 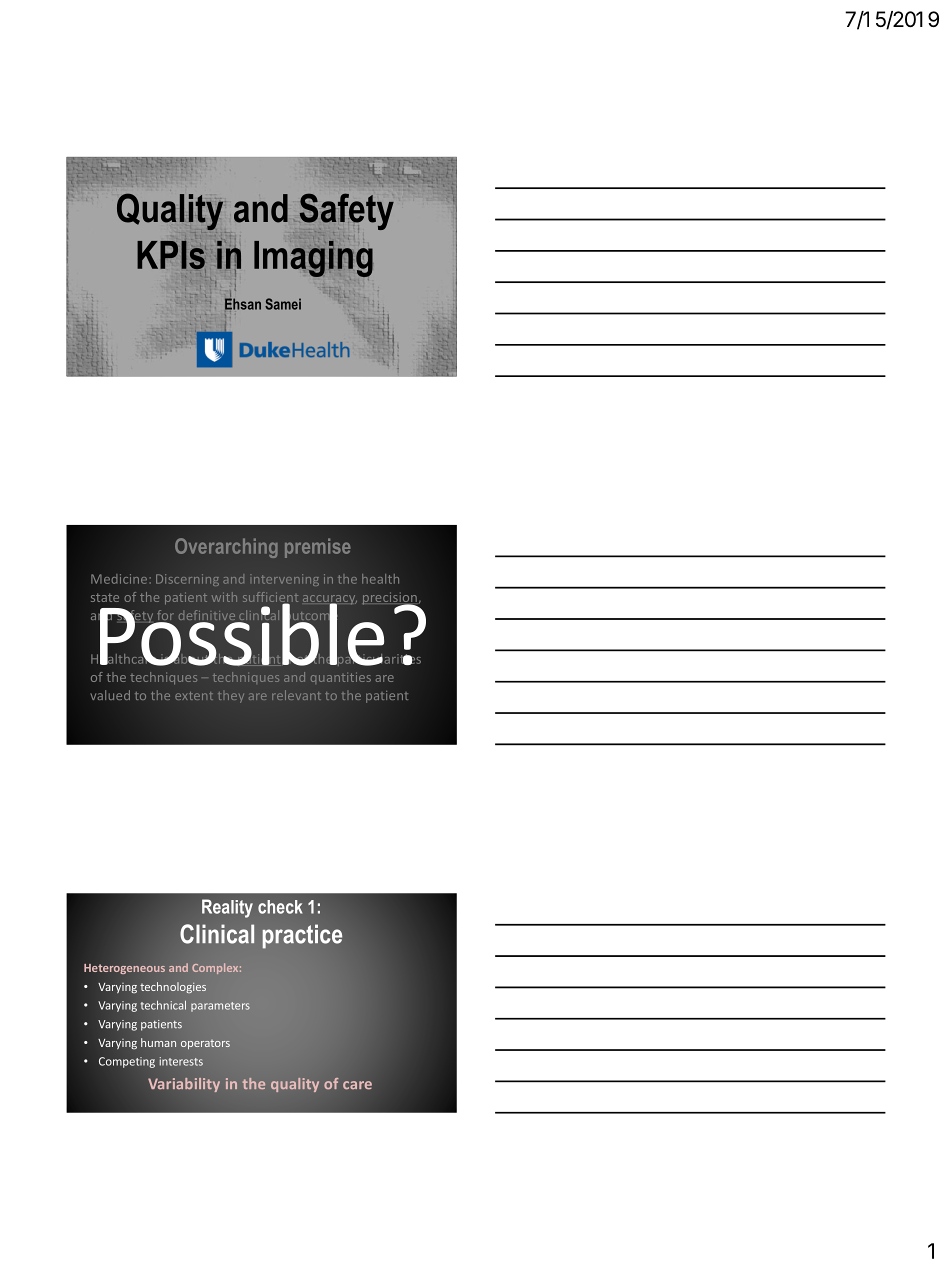 What do you see at coordinates (313, 257) in the page?
I see `Imaging` at bounding box center [313, 257].
